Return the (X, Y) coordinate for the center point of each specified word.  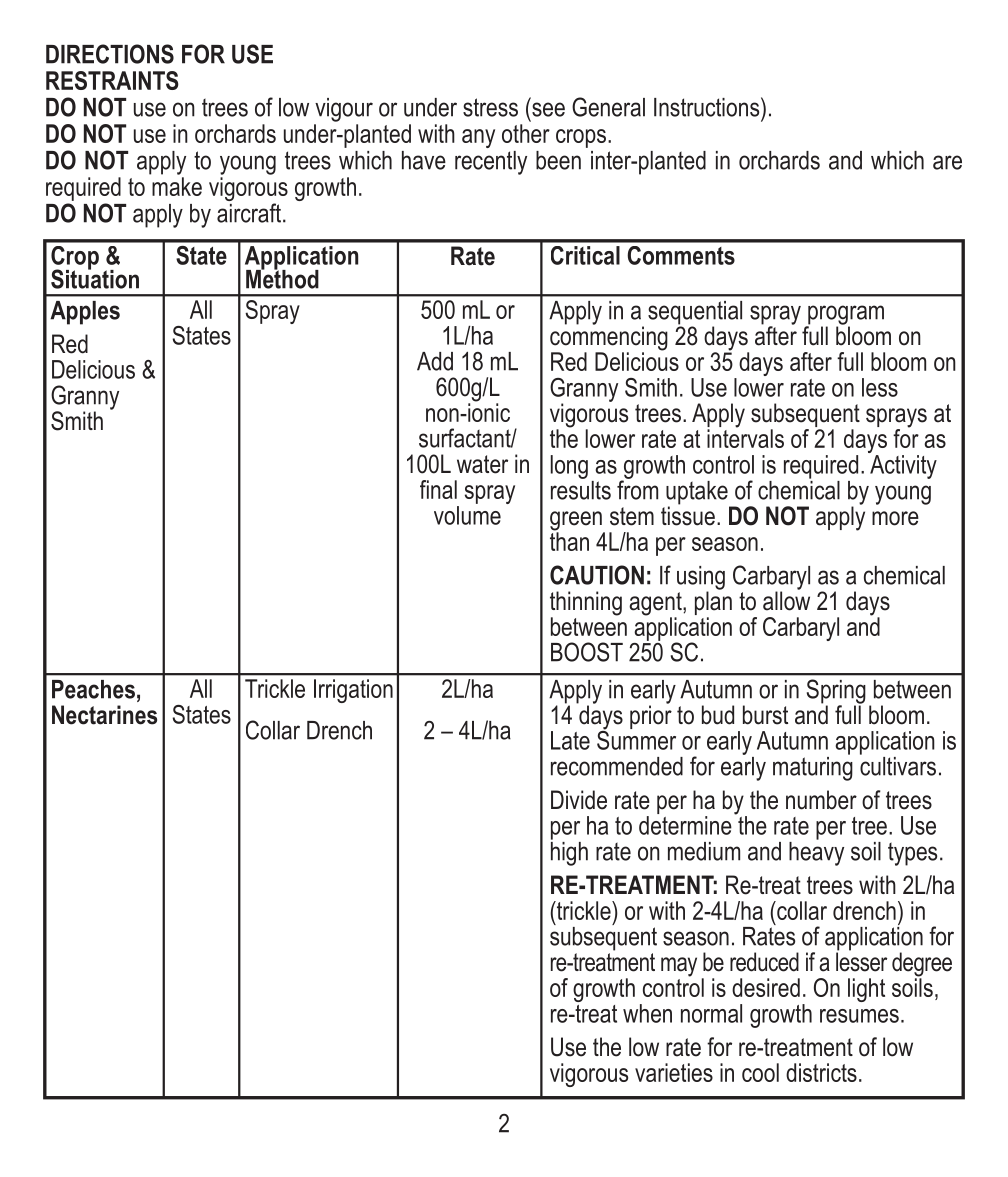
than (569, 540)
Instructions (708, 107)
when (647, 1013)
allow (786, 600)
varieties (674, 1072)
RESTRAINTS (112, 80)
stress (490, 107)
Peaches (93, 689)
